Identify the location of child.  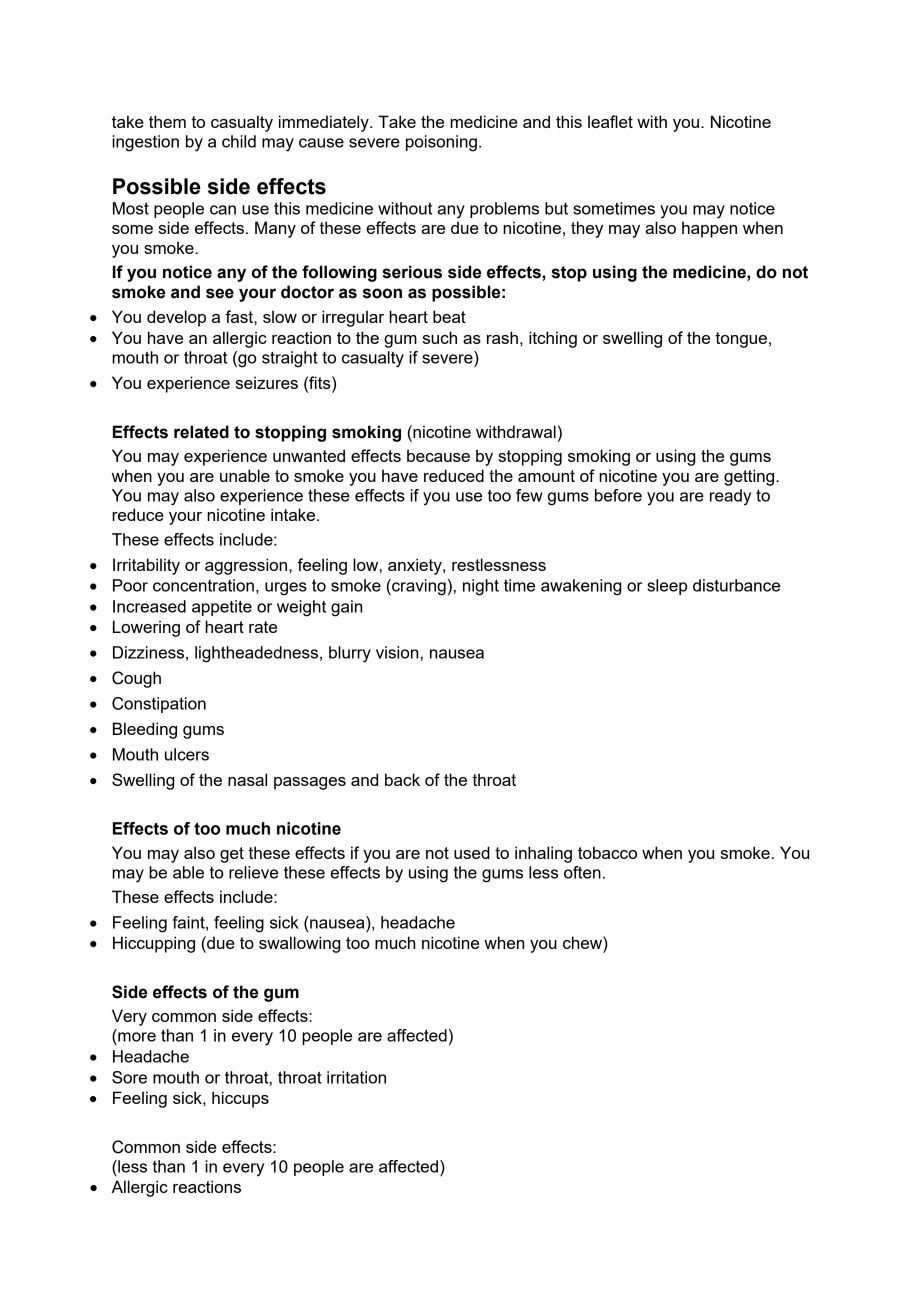
(239, 141).
